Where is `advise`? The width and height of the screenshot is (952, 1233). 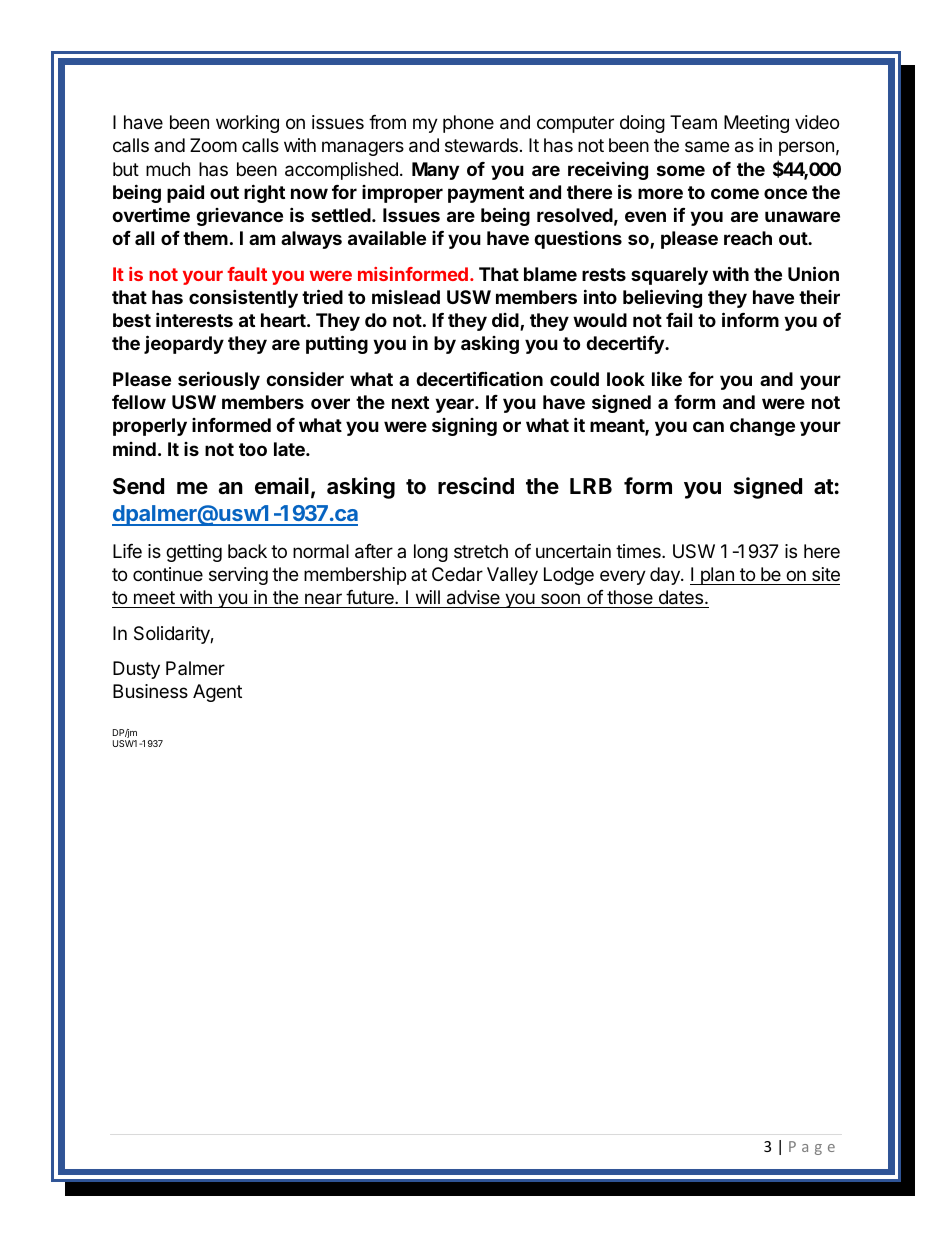 advise is located at coordinates (473, 597).
